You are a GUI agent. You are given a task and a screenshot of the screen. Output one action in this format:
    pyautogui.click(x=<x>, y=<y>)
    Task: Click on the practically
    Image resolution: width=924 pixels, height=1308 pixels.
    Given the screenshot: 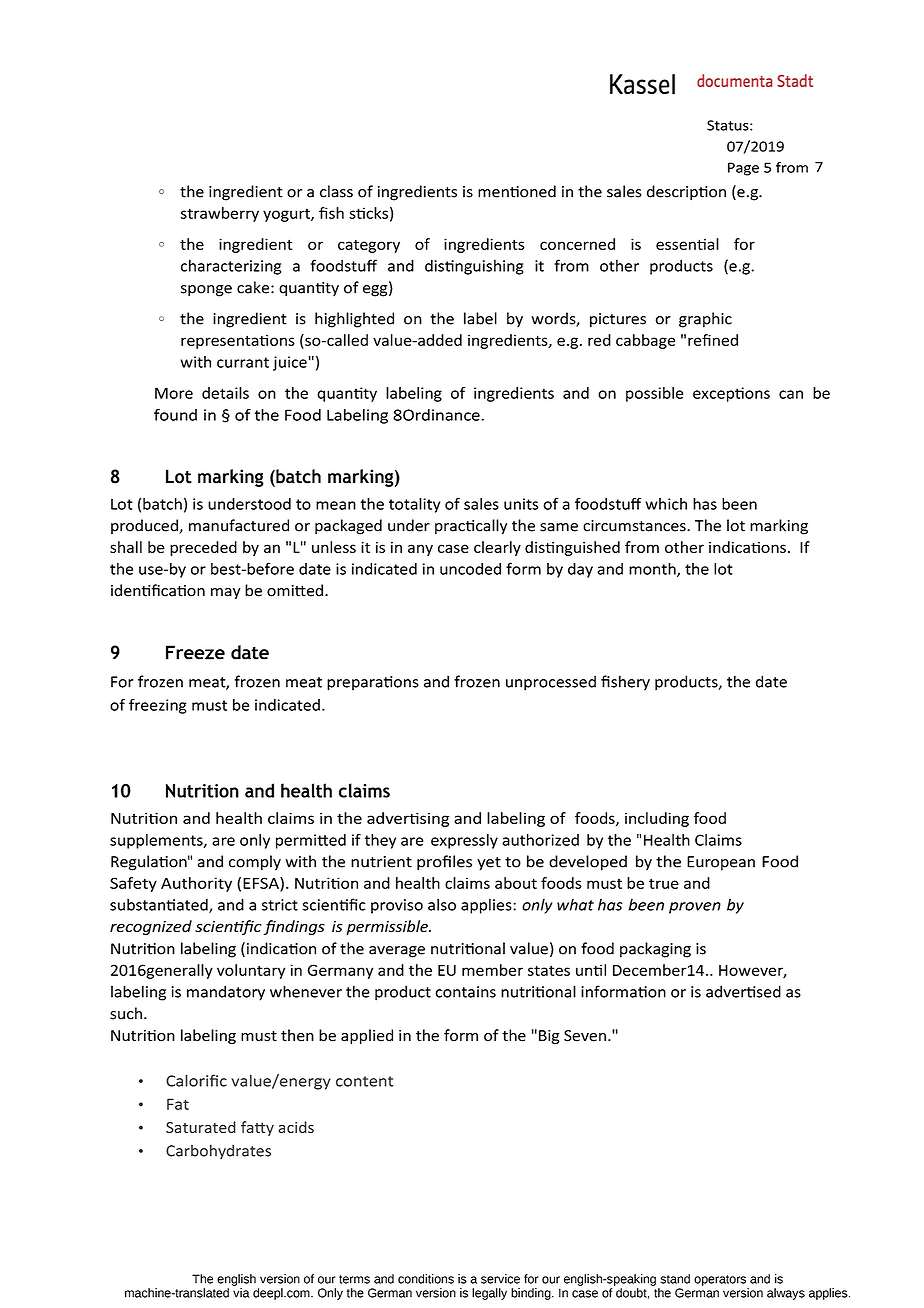 What is the action you would take?
    pyautogui.click(x=471, y=527)
